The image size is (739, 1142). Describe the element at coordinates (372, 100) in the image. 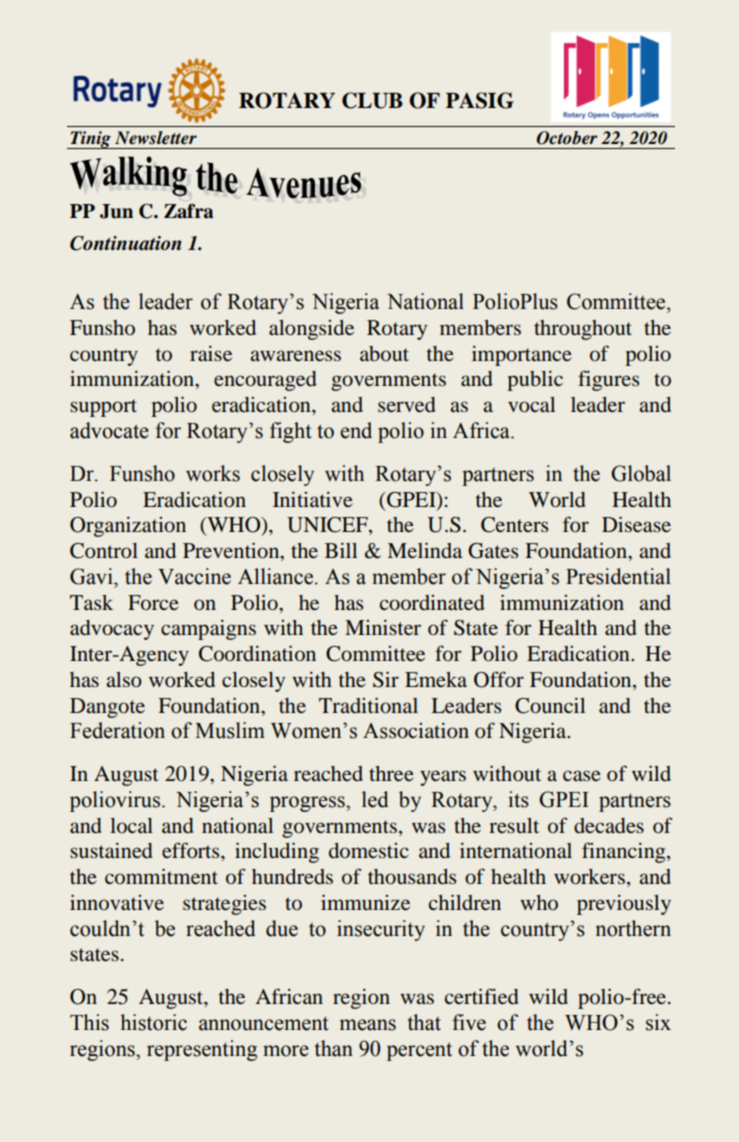

I see `CLUB` at that location.
